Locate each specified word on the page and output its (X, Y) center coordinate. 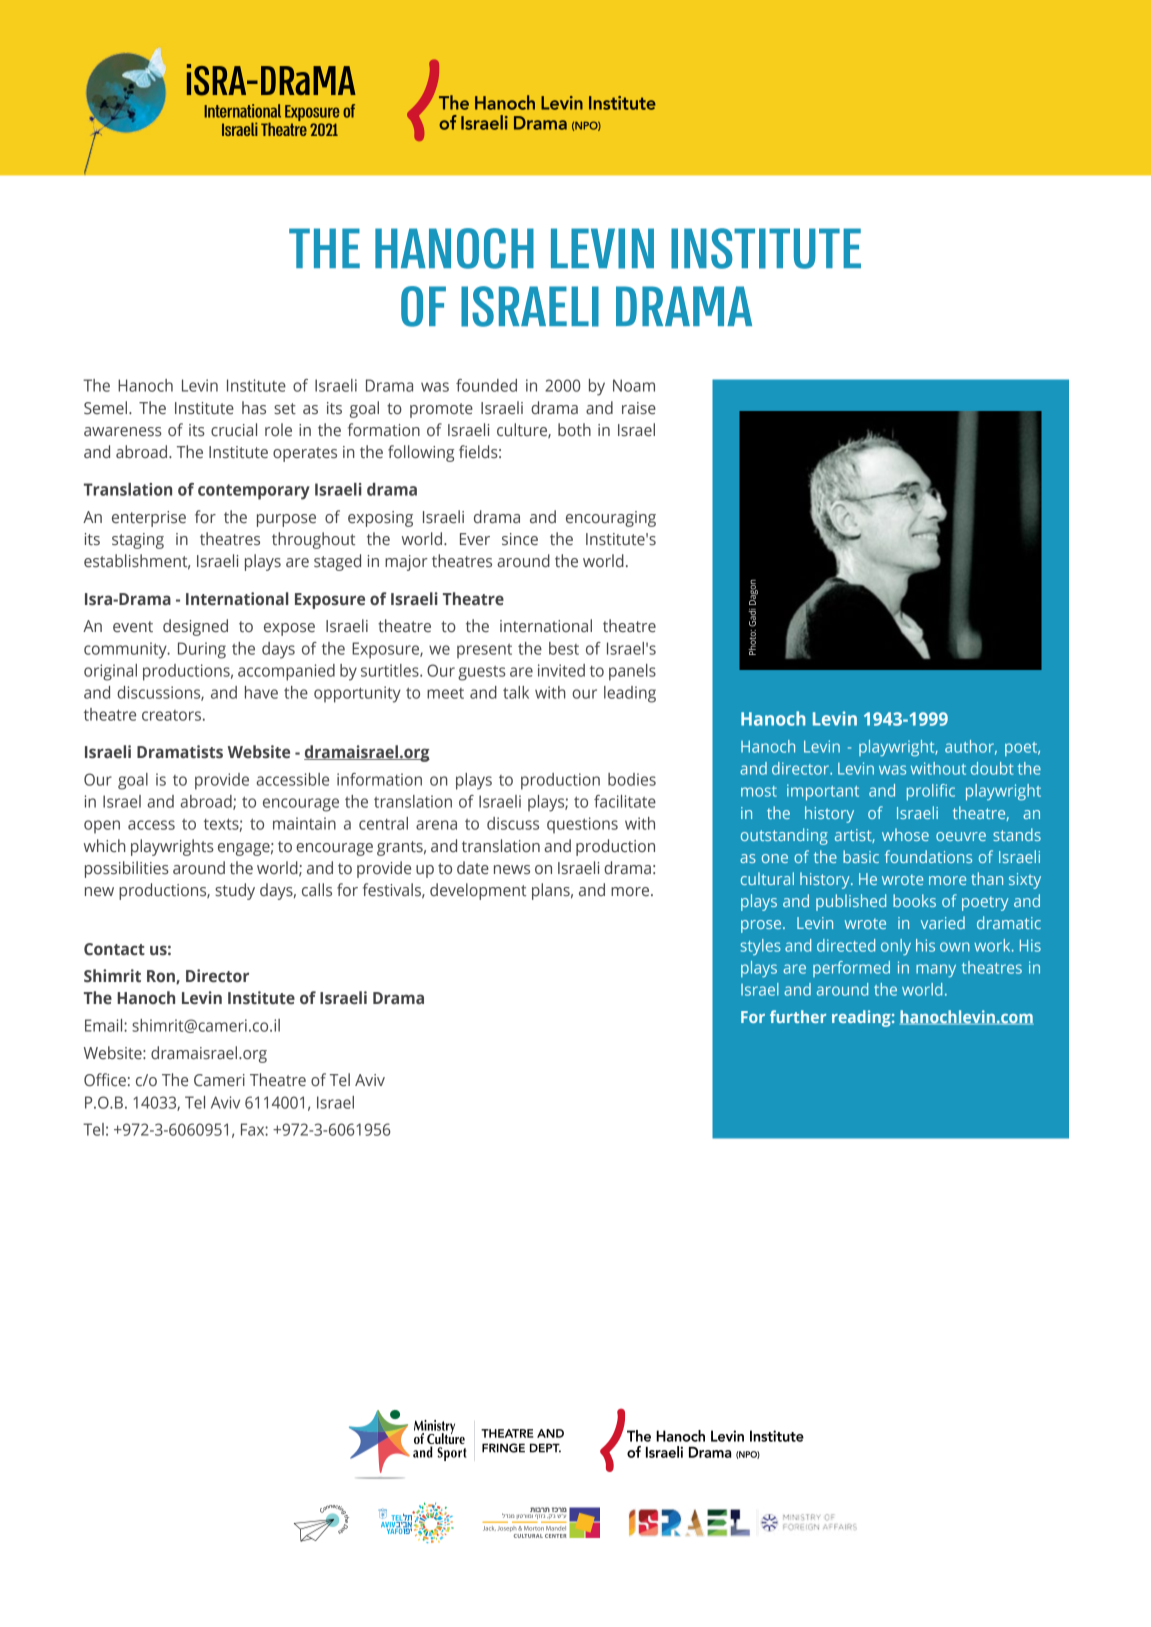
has (254, 408)
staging (138, 541)
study (235, 891)
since (520, 539)
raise (639, 408)
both (574, 430)
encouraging (611, 519)
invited (561, 670)
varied (943, 922)
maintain (304, 823)
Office (105, 1080)
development (478, 891)
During (202, 650)
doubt (992, 768)
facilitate (625, 801)
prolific (931, 792)
